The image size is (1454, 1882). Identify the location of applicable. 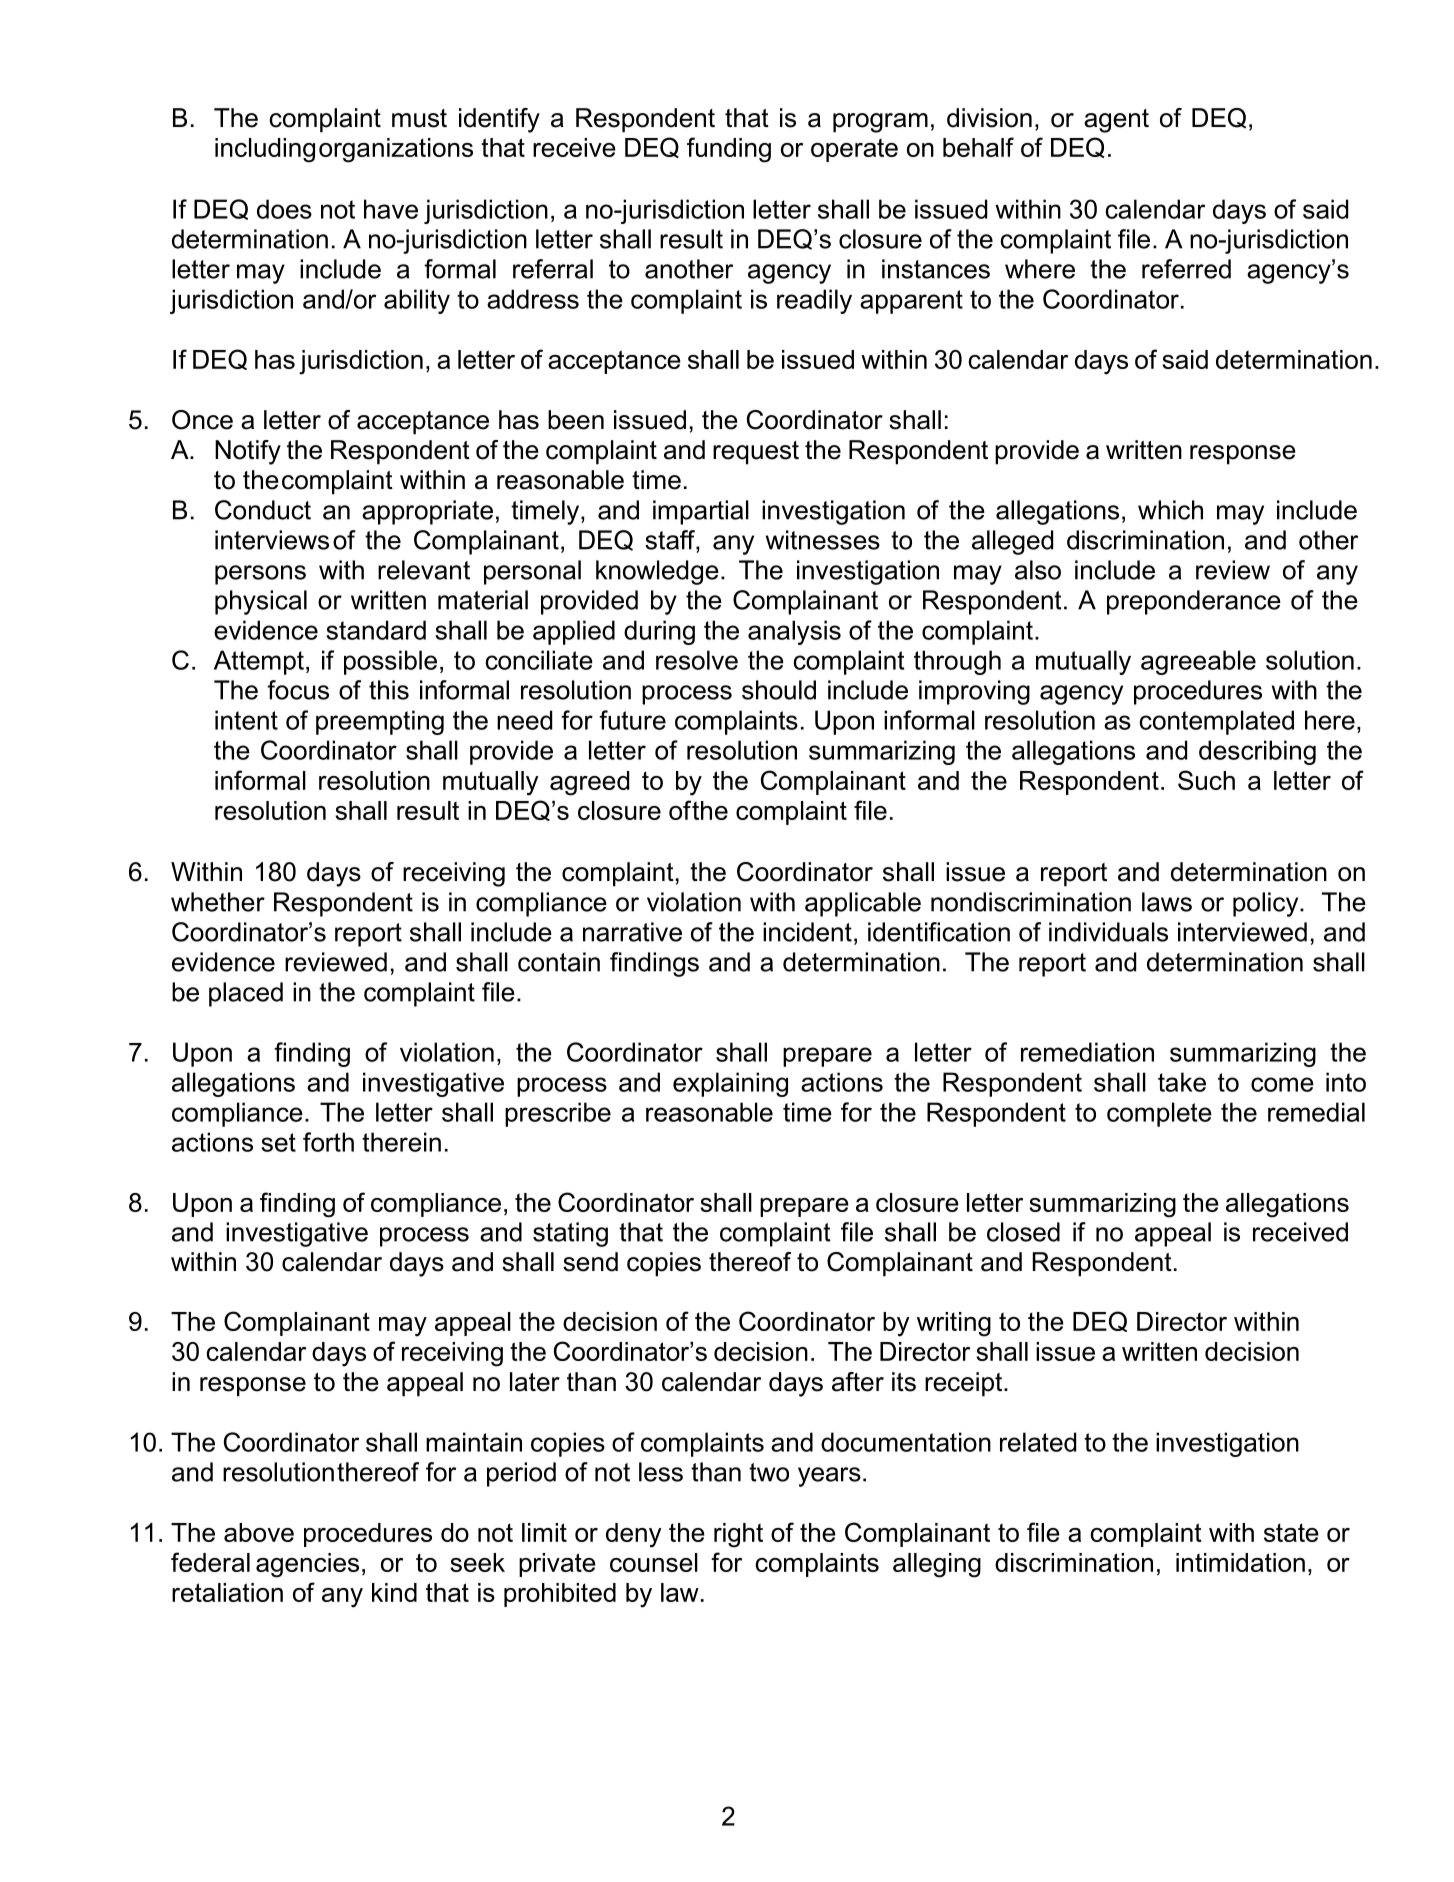
(863, 904).
